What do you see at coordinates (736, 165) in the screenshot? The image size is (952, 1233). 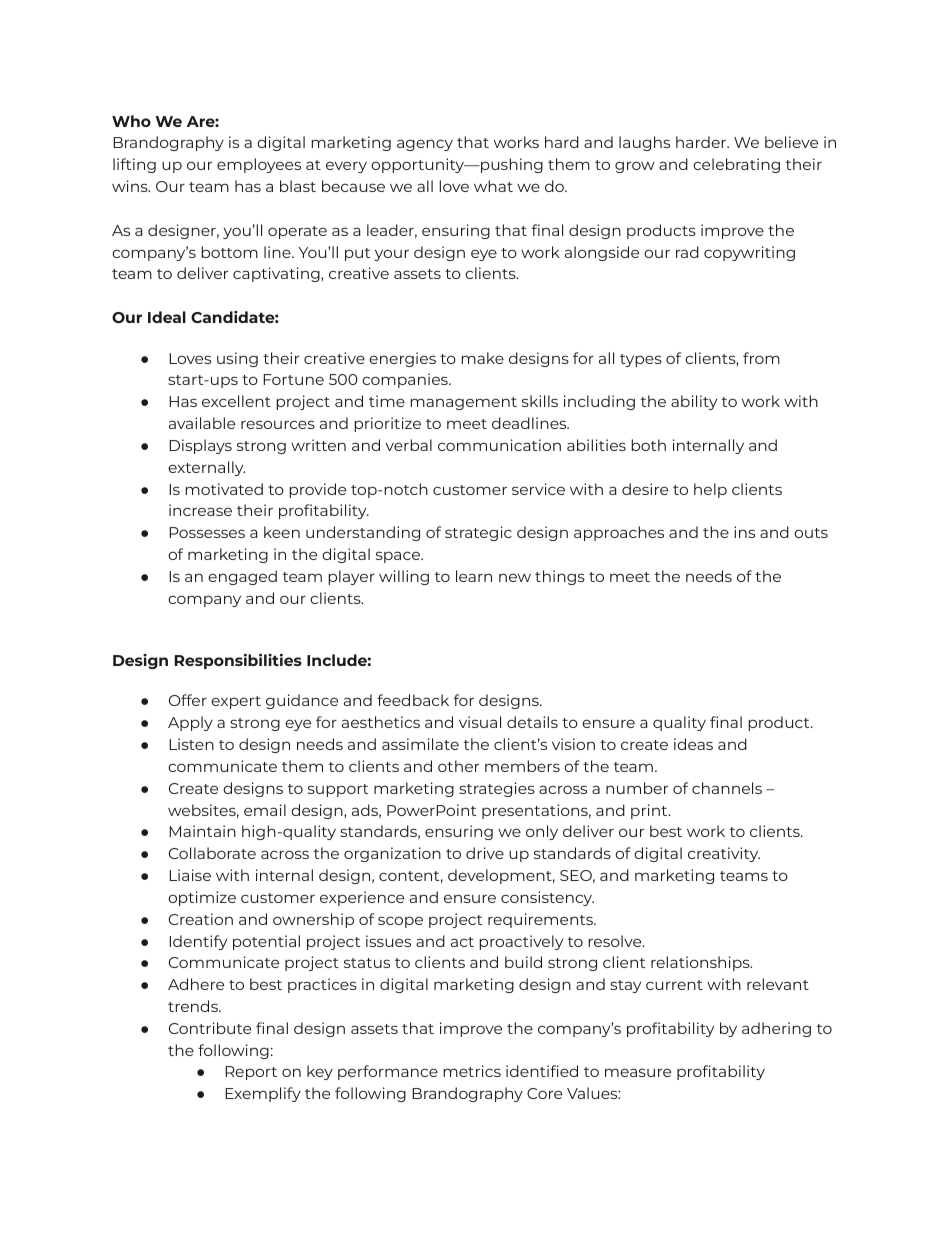 I see `celebrating` at bounding box center [736, 165].
